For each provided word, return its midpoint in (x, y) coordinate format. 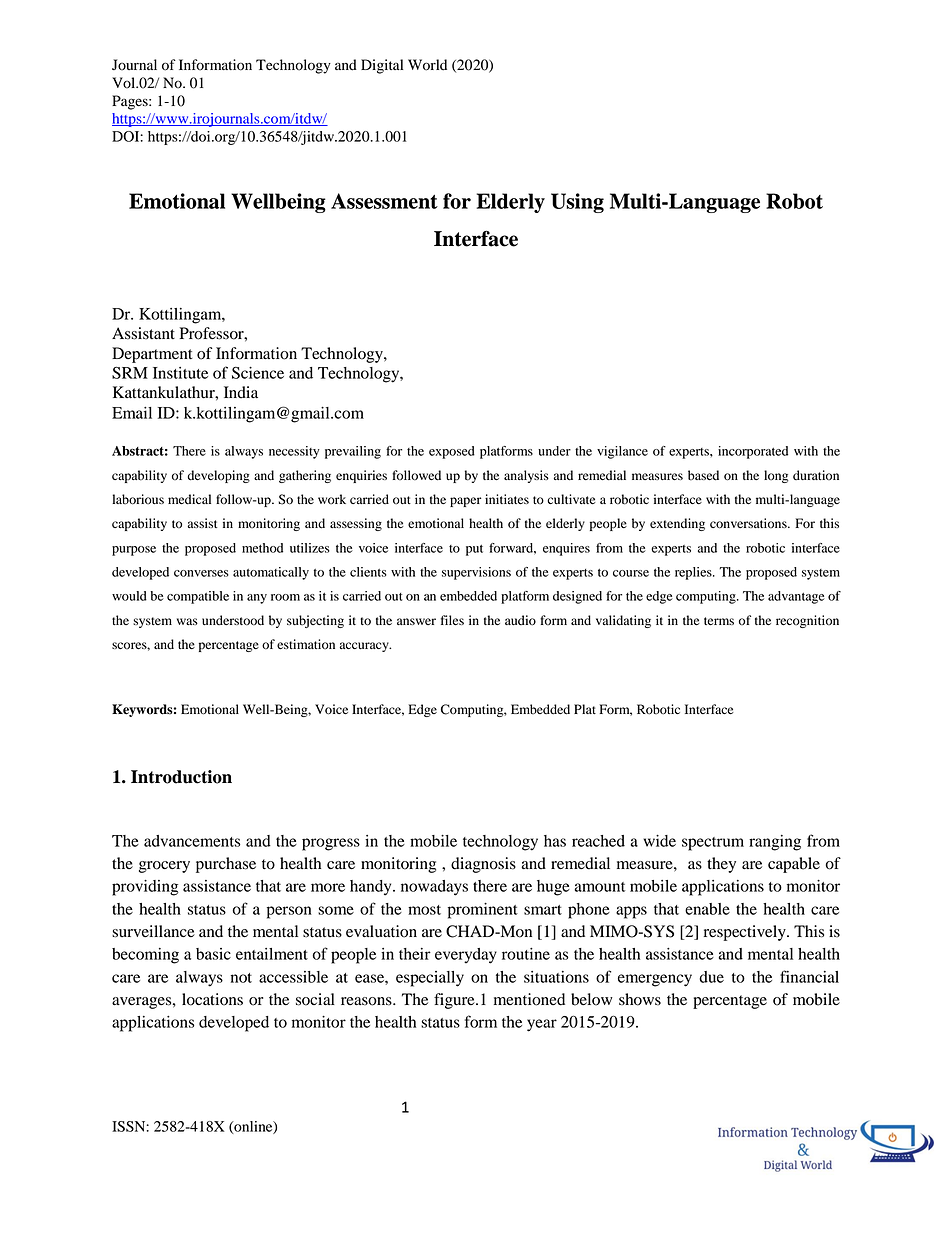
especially (430, 979)
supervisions (476, 573)
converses (201, 573)
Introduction (181, 777)
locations (212, 999)
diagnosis (483, 865)
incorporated (753, 452)
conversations (749, 523)
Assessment (384, 201)
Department (152, 355)
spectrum (713, 844)
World (427, 65)
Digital (382, 66)
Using (577, 203)
